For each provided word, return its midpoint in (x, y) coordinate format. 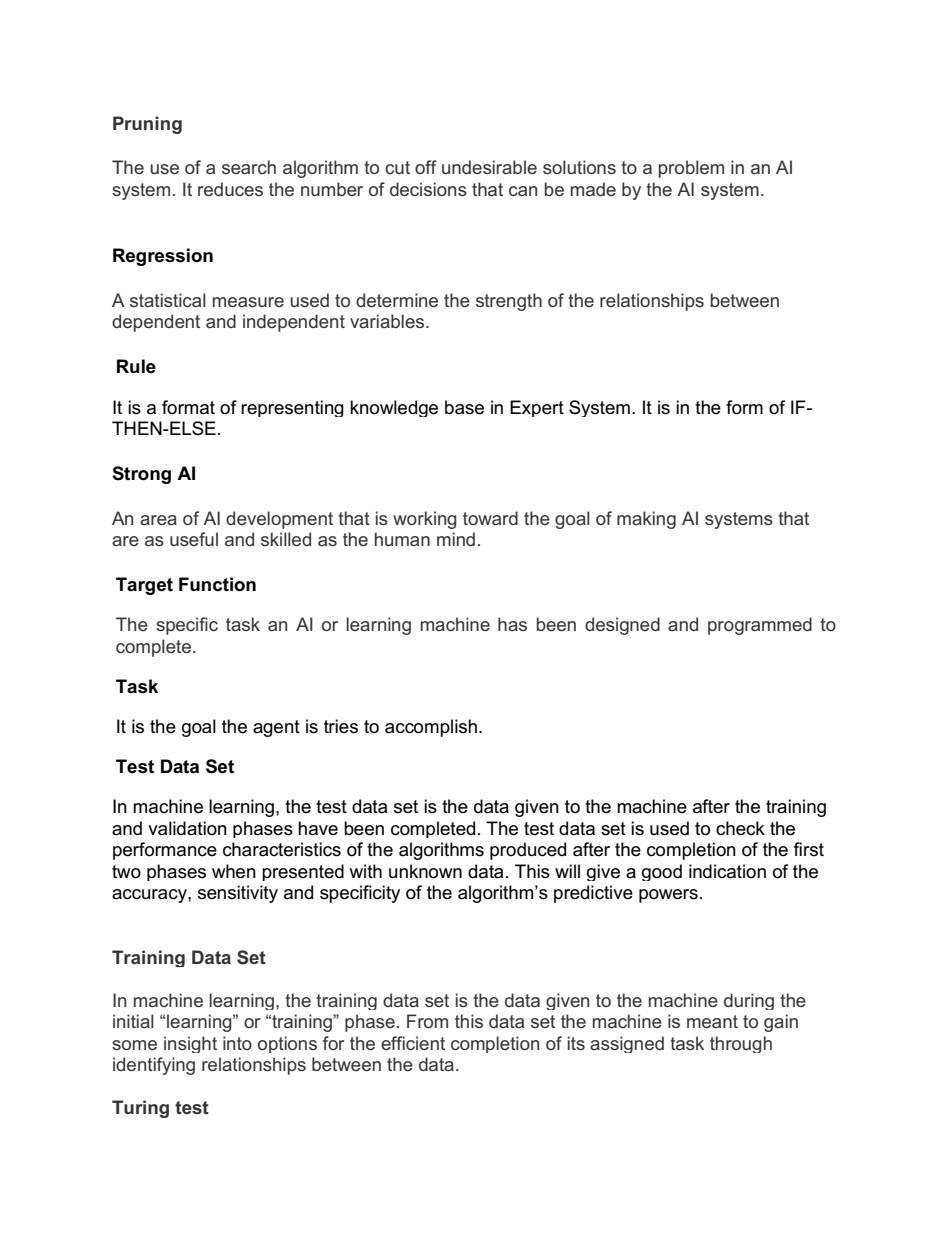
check (740, 828)
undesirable (489, 167)
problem (691, 169)
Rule (136, 366)
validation (187, 828)
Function (217, 584)
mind (456, 539)
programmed (760, 626)
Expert (537, 408)
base (464, 407)
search (249, 167)
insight (190, 1044)
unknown (425, 871)
